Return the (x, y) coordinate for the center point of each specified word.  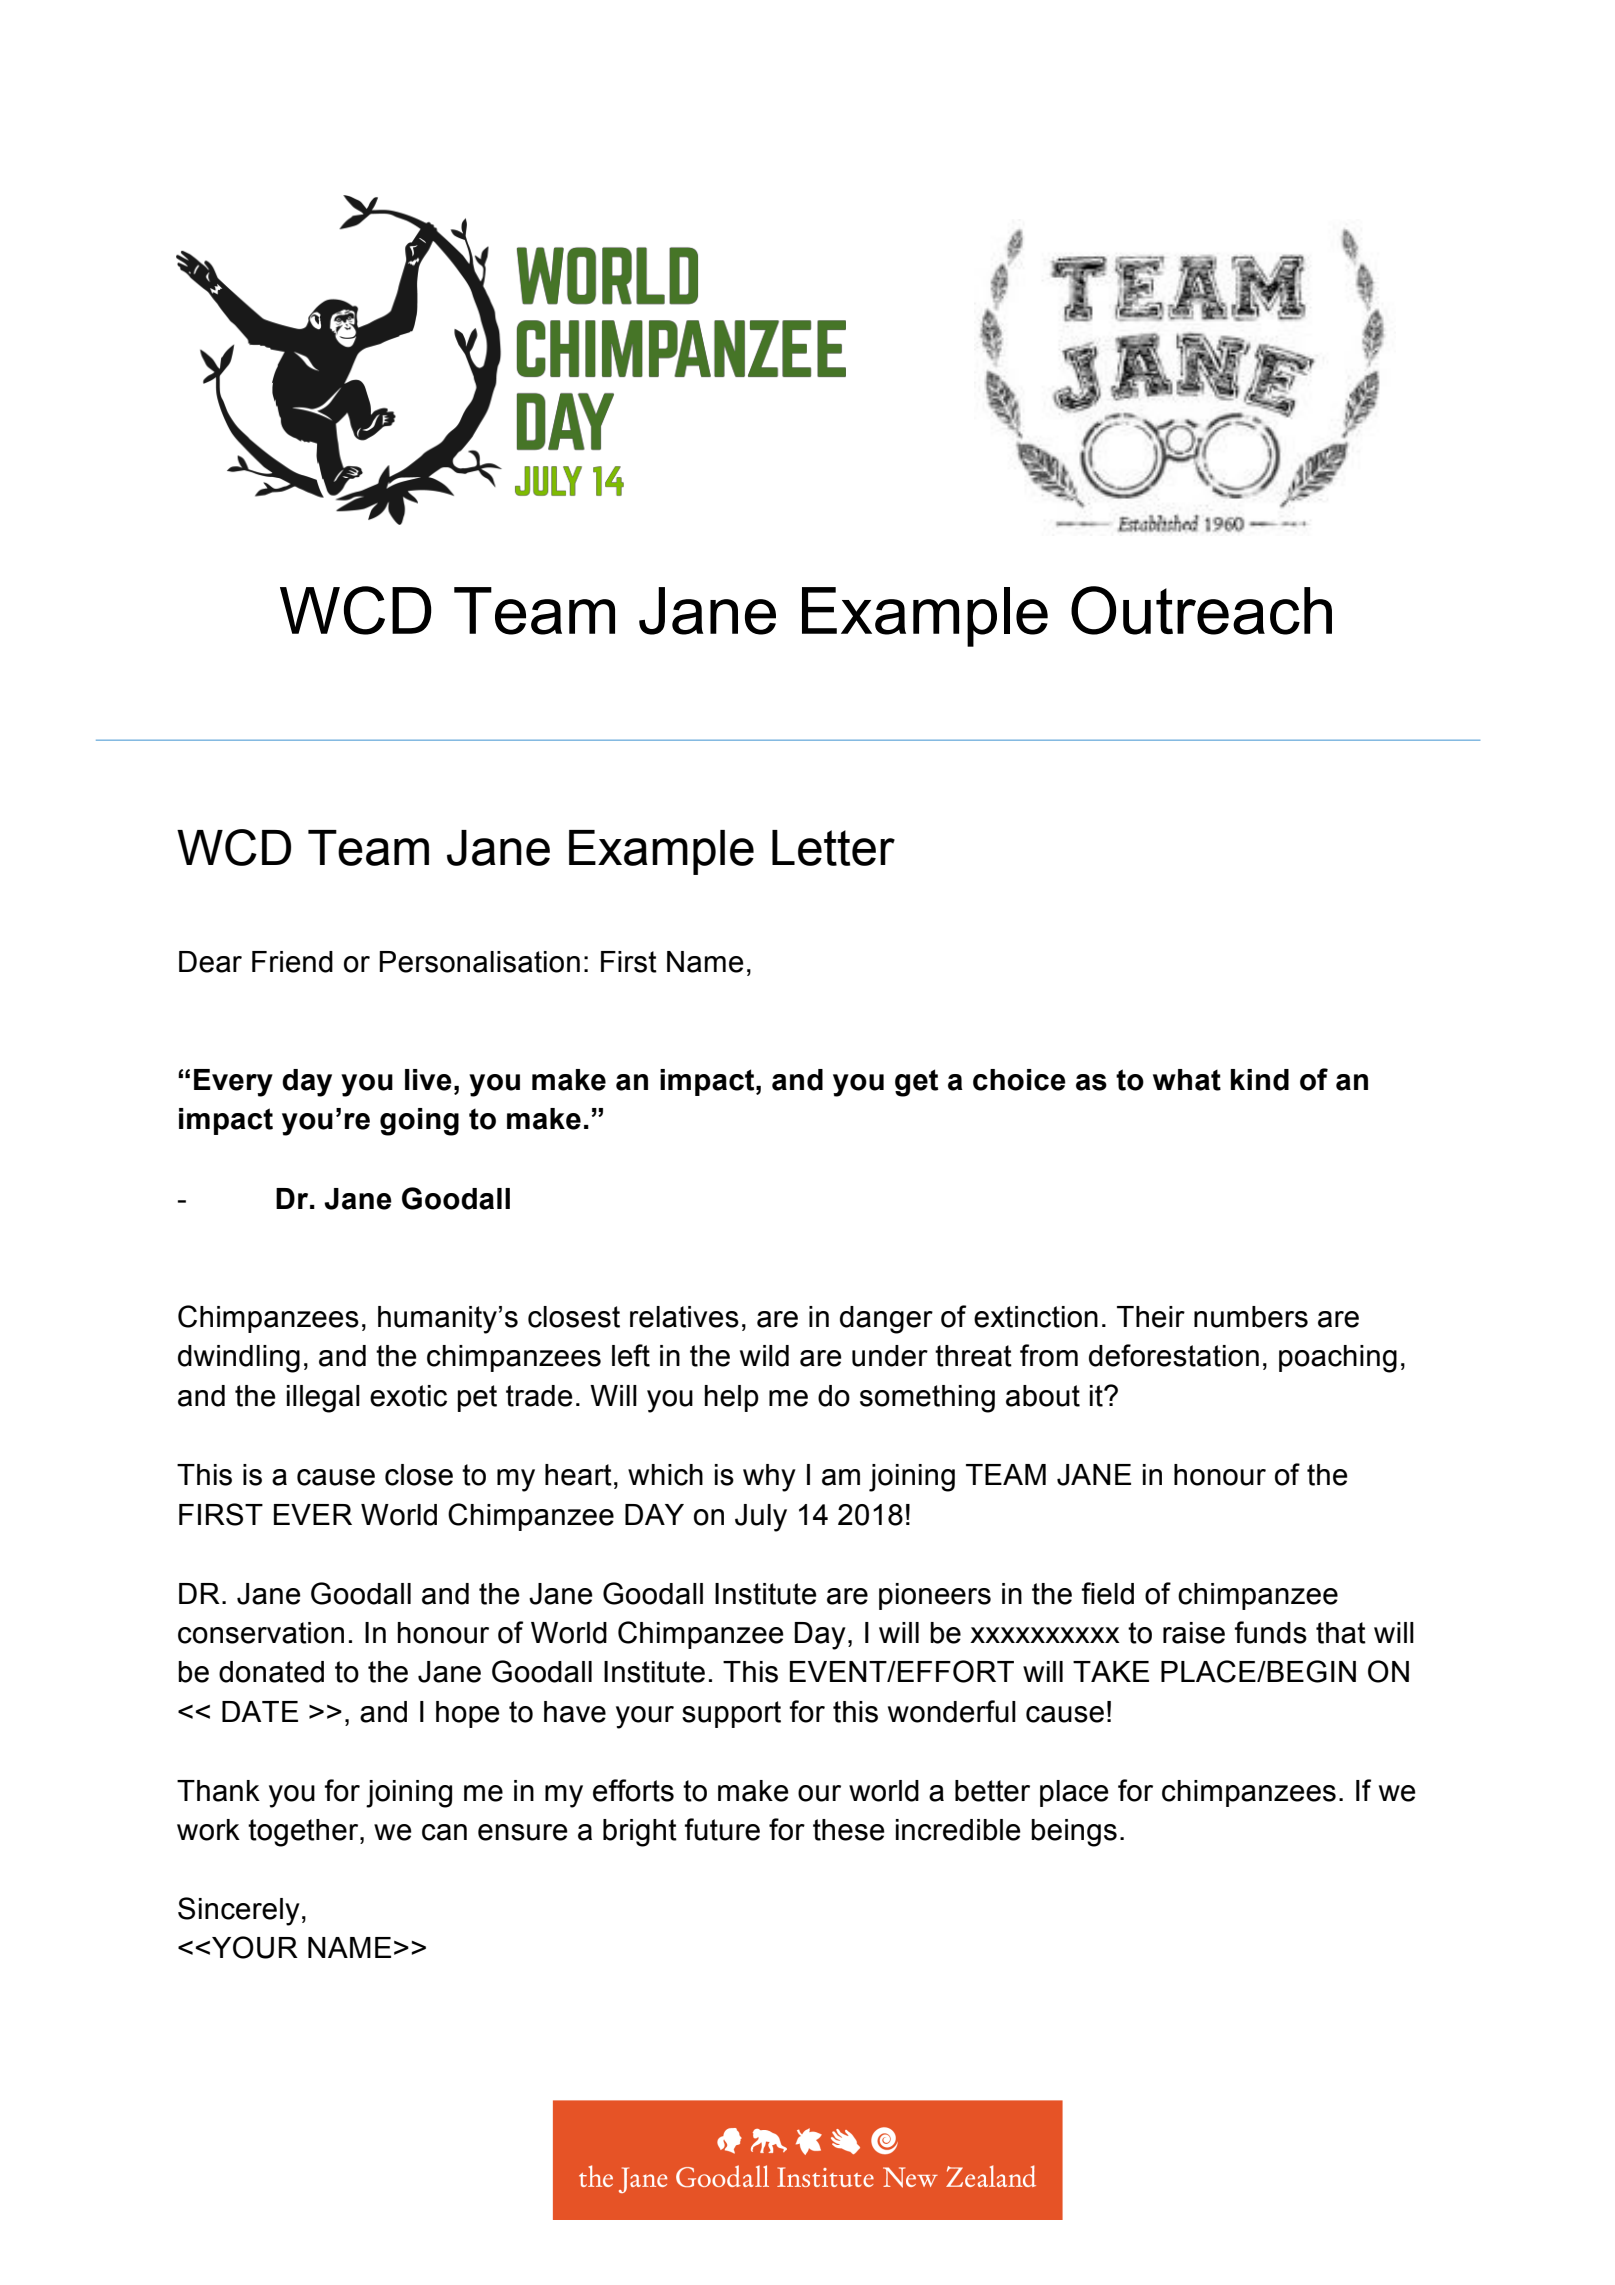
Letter (833, 848)
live (428, 1080)
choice (1019, 1080)
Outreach (1201, 610)
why (769, 1478)
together (304, 1833)
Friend (292, 962)
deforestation (1174, 1355)
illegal (323, 1399)
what (1187, 1080)
